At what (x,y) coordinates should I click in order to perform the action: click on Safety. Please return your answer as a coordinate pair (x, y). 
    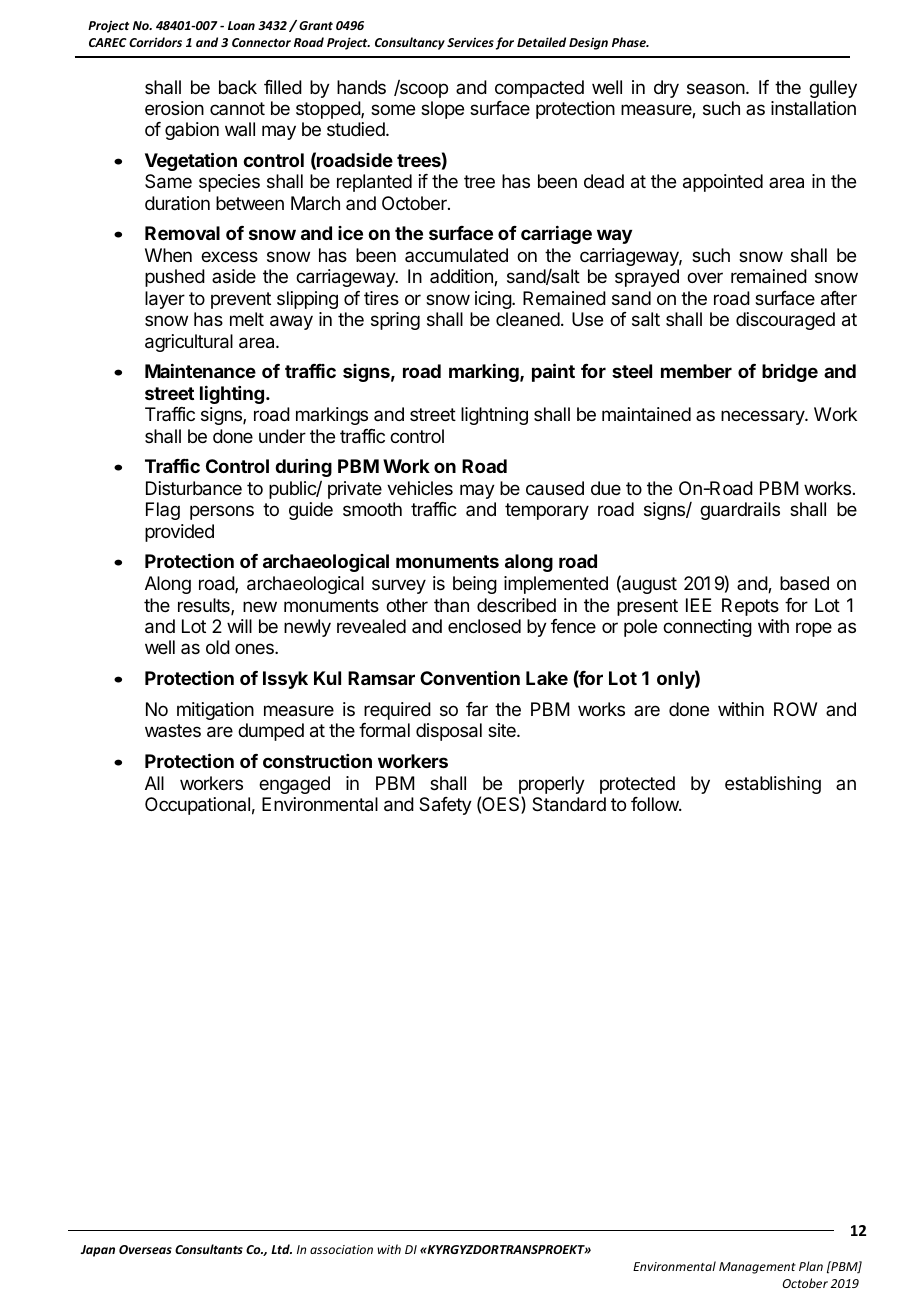
    Looking at the image, I should click on (445, 806).
